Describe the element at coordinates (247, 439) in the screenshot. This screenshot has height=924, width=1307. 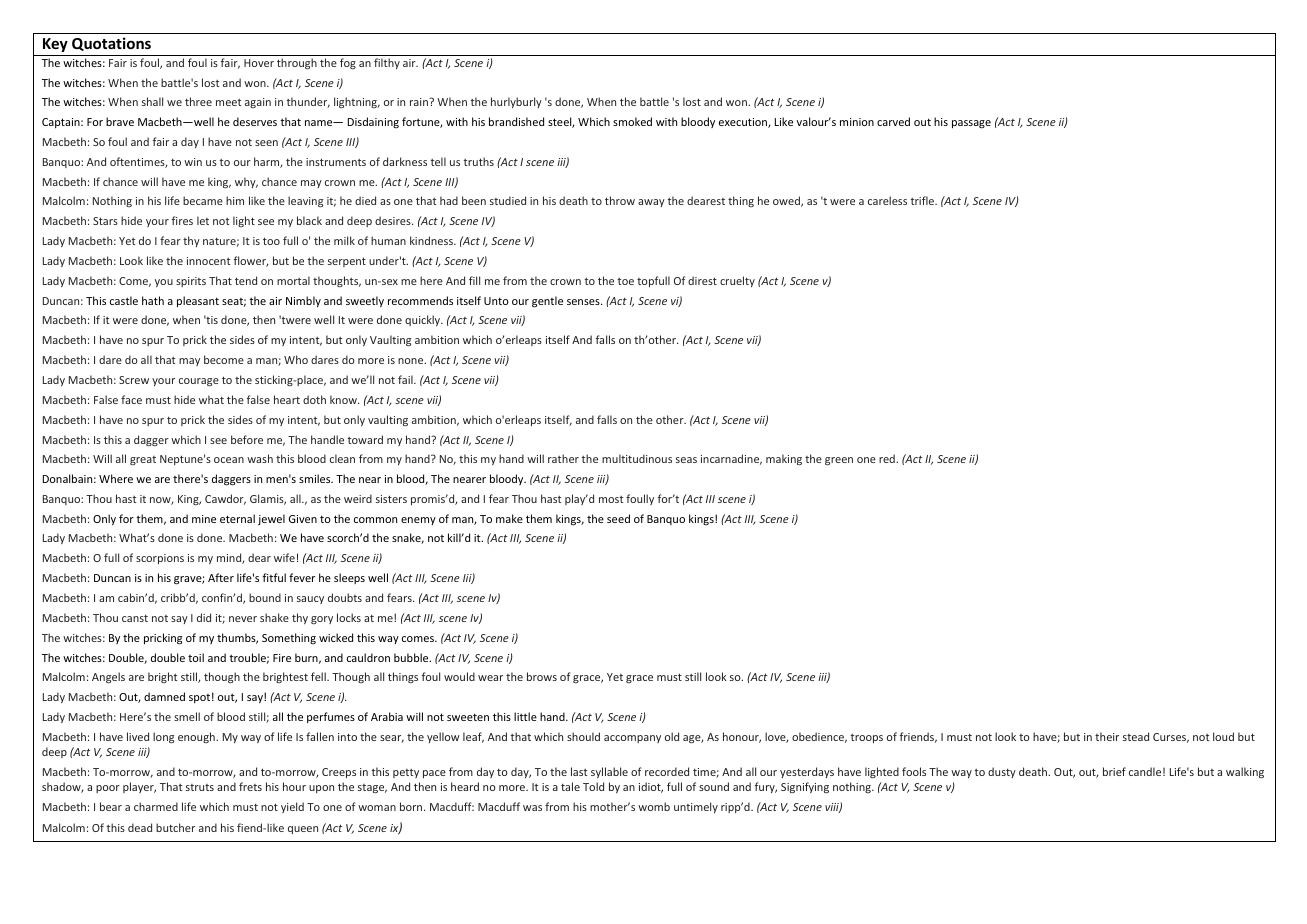
I see `before` at that location.
